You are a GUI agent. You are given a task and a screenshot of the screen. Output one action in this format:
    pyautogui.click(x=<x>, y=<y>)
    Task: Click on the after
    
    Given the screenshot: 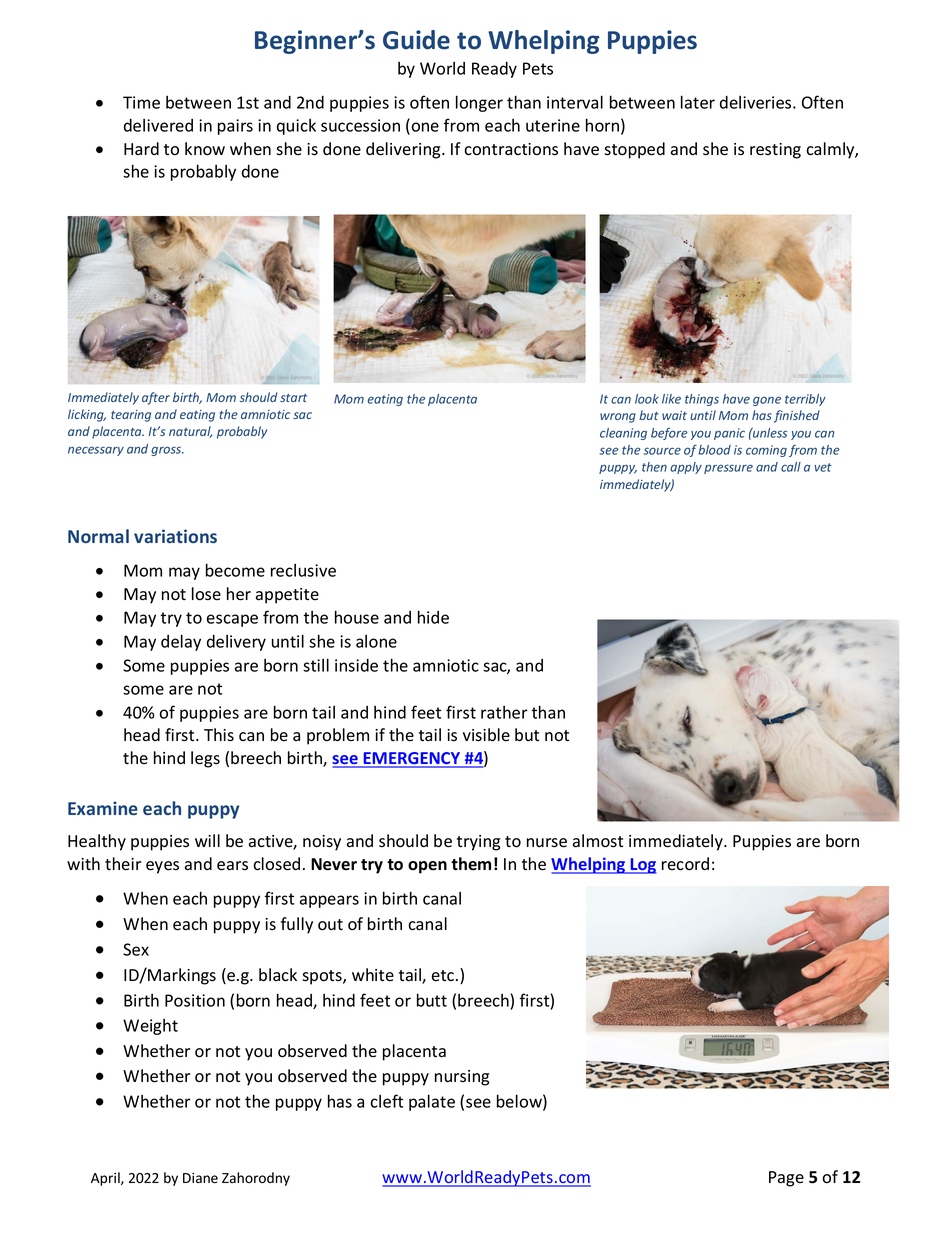 What is the action you would take?
    pyautogui.click(x=156, y=398)
